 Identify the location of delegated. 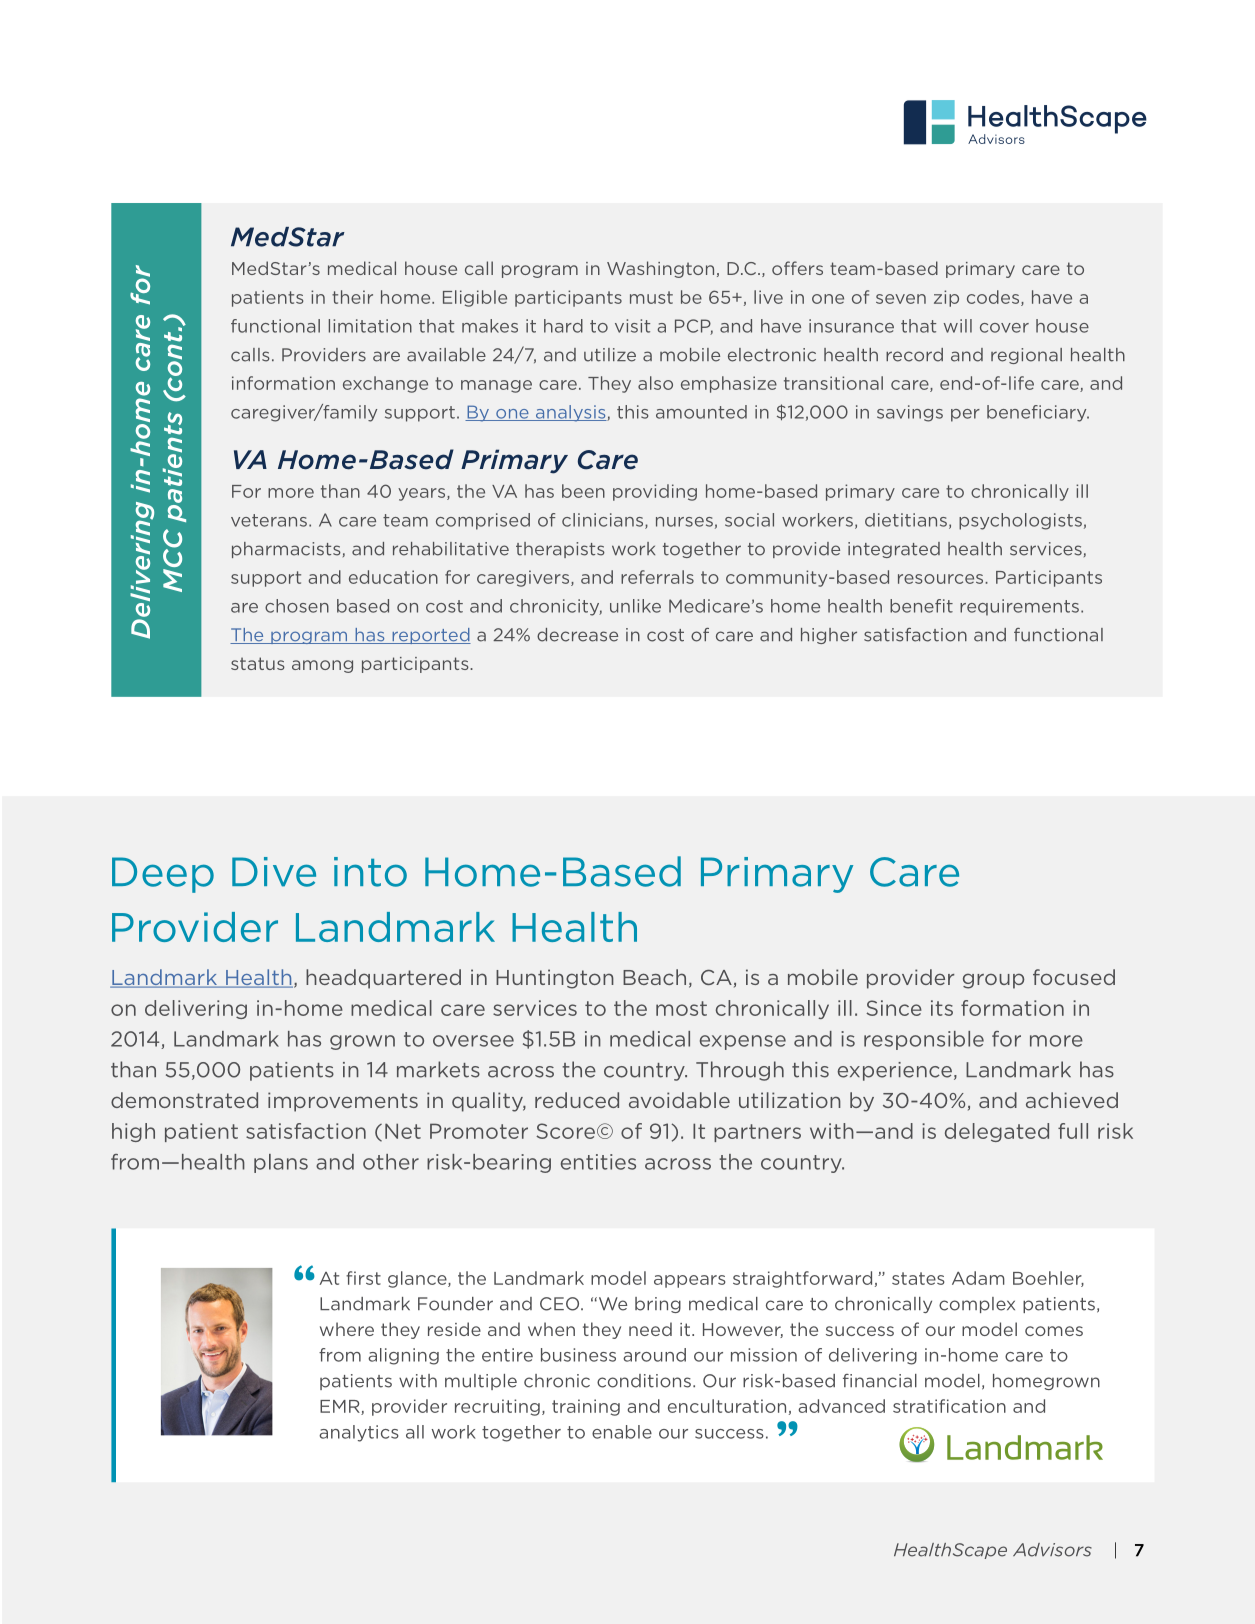
(997, 1132).
